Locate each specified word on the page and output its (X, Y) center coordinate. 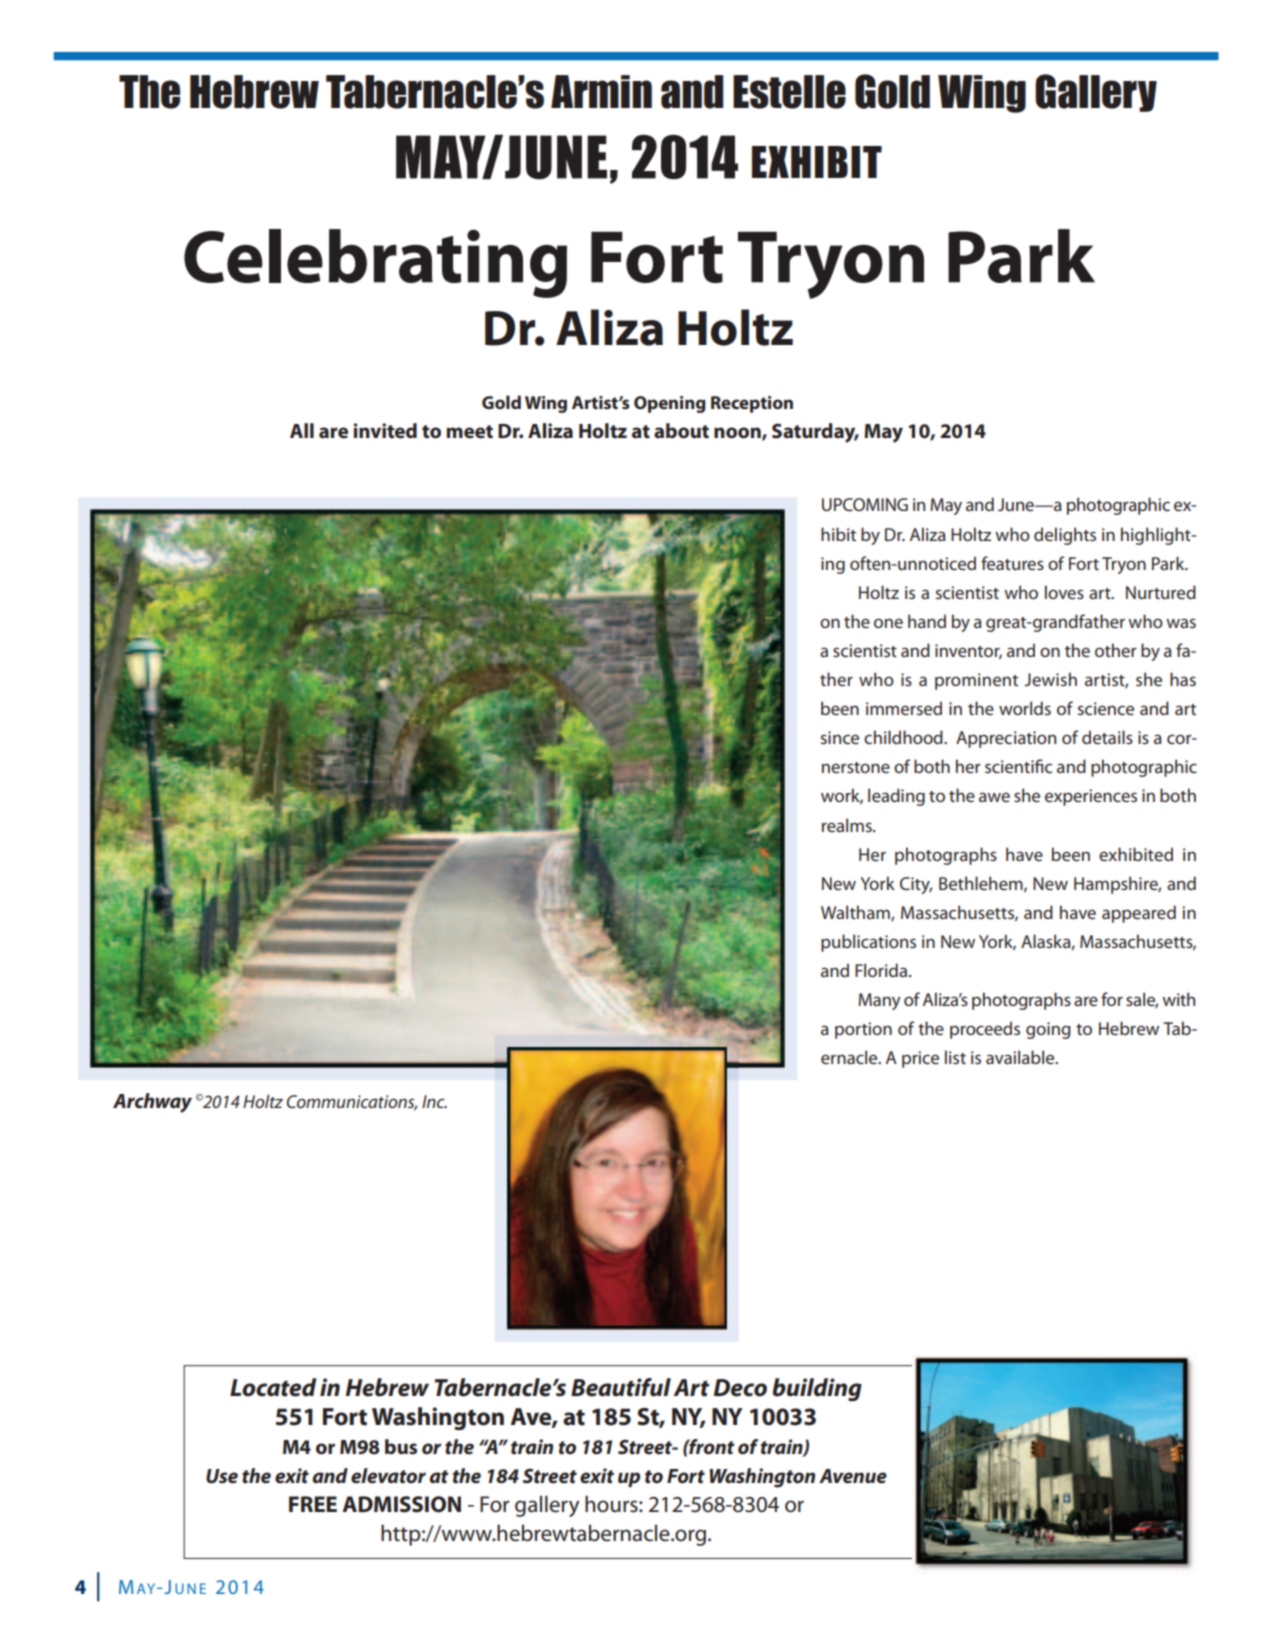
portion (863, 1030)
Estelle (789, 92)
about (681, 431)
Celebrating (375, 263)
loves (1064, 592)
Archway (152, 1103)
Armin (601, 91)
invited (385, 431)
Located (273, 1387)
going (1048, 1030)
